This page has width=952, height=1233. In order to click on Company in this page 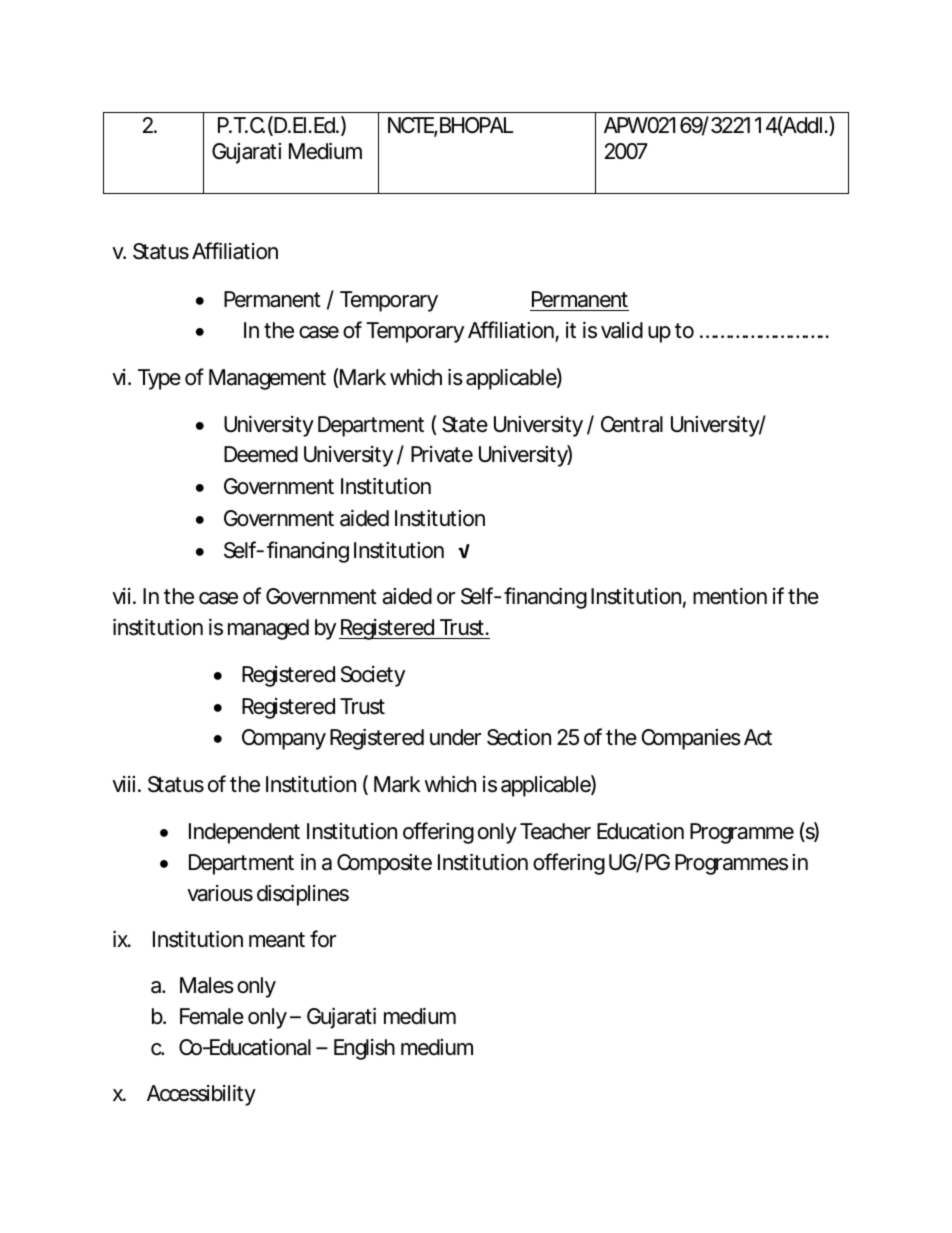, I will do `click(284, 739)`.
